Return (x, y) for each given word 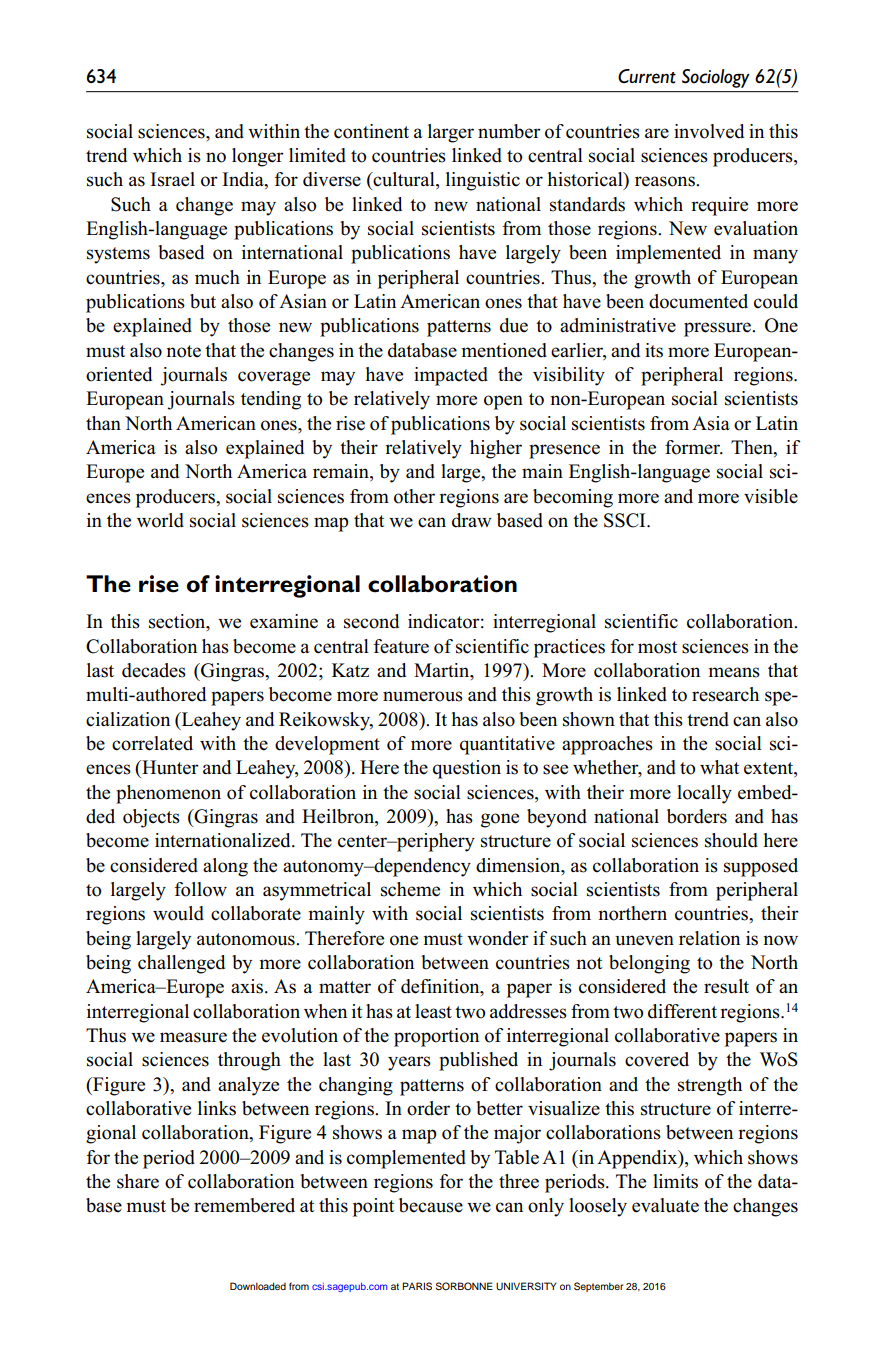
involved (709, 131)
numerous (423, 696)
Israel (172, 179)
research (725, 694)
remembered (244, 1205)
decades (154, 670)
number (509, 131)
